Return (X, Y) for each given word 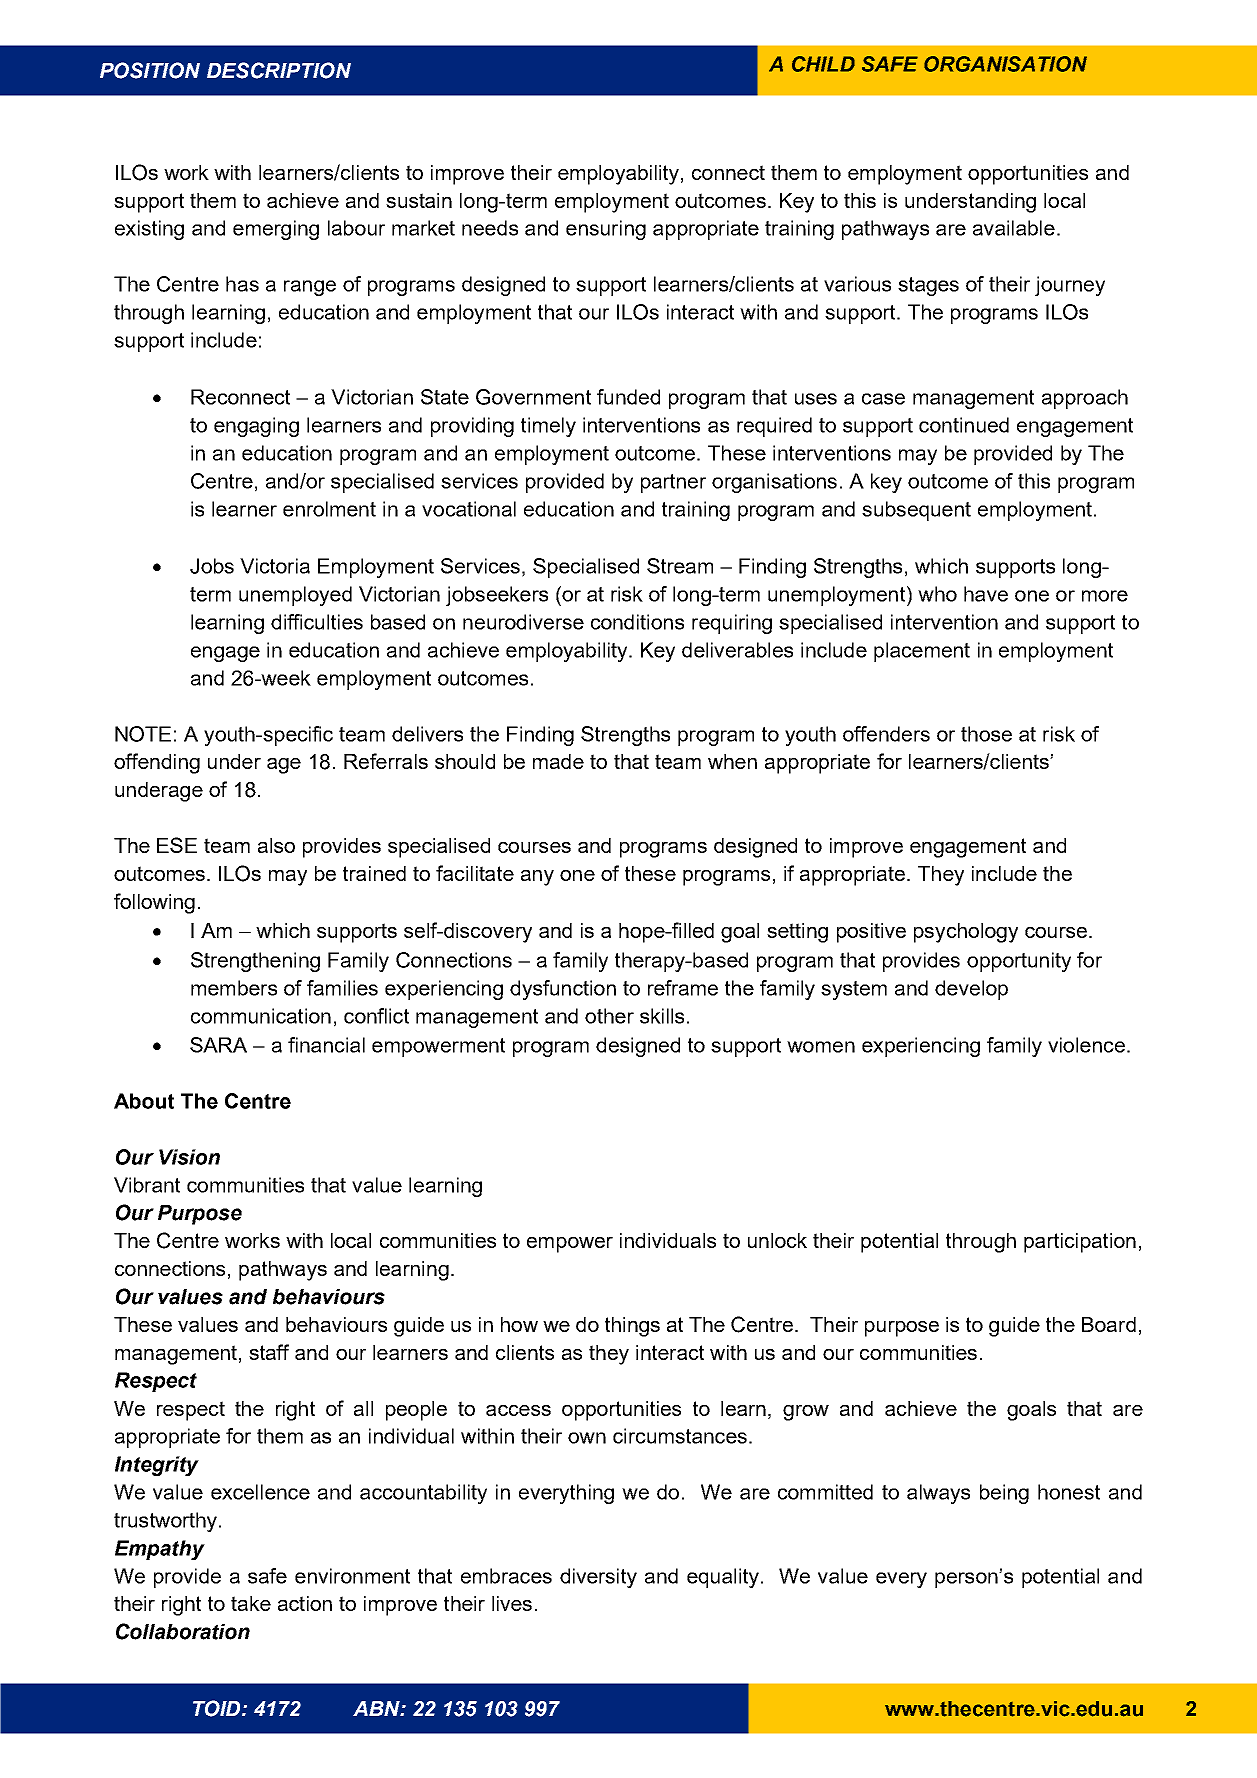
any (537, 878)
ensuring (606, 230)
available (1014, 228)
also (276, 845)
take (251, 1603)
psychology (966, 933)
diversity (598, 1578)
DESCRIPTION (279, 70)
